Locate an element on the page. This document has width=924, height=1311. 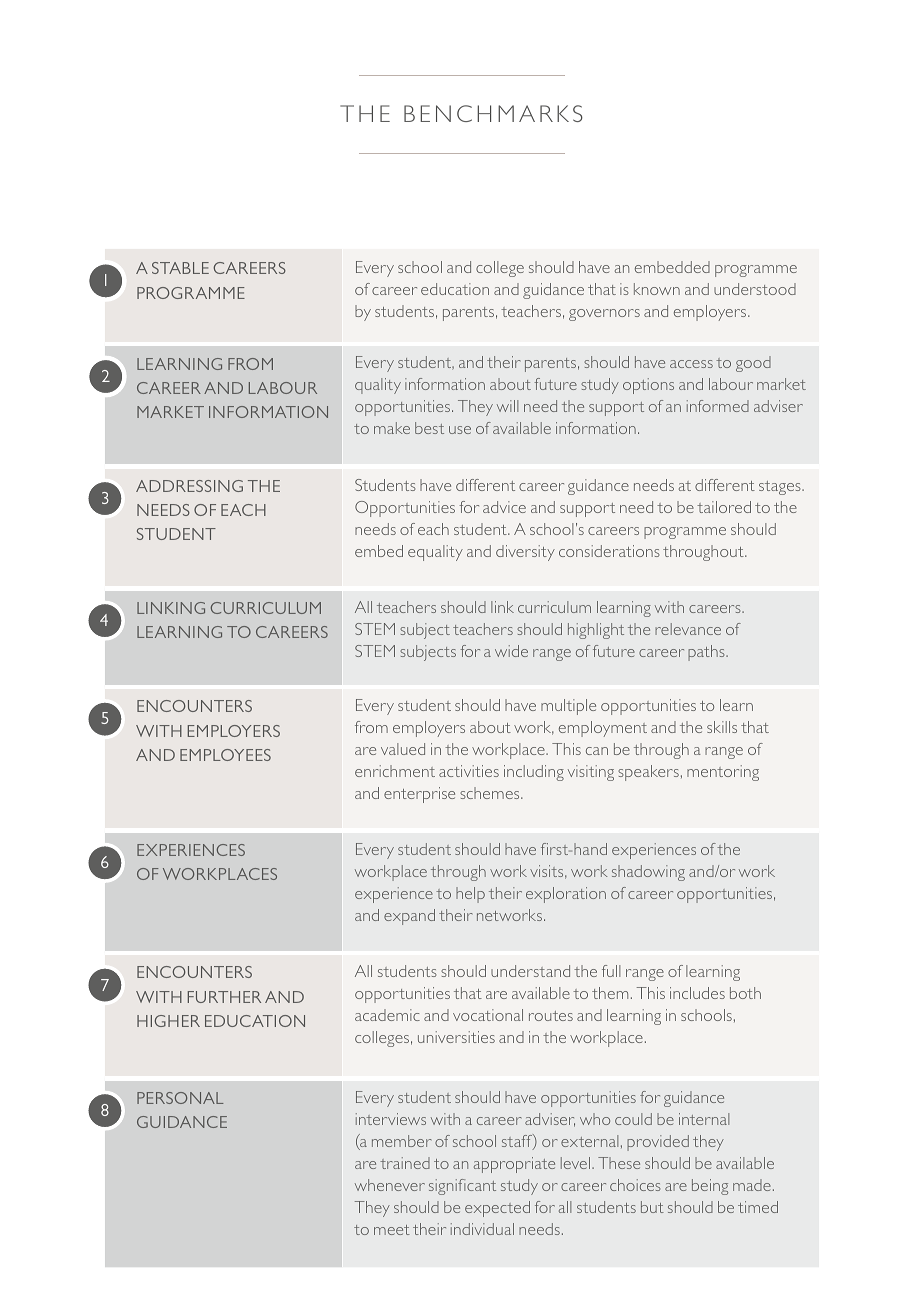
shadowing is located at coordinates (648, 873).
